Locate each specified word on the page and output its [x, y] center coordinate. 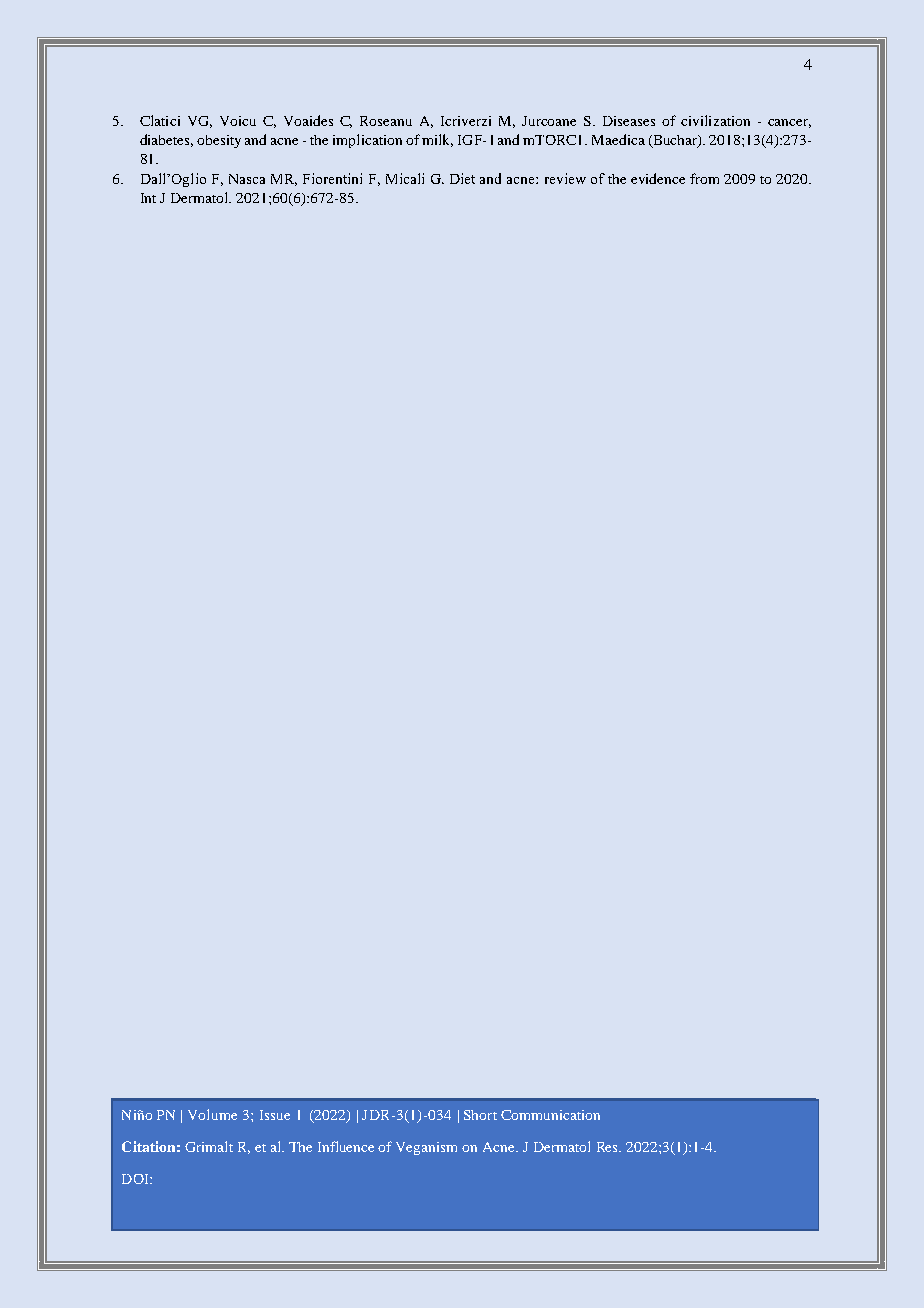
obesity [219, 141]
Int [148, 198]
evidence [658, 178]
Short [480, 1115]
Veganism [426, 1148]
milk [437, 140]
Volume [212, 1114]
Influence [346, 1146]
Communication [550, 1115]
